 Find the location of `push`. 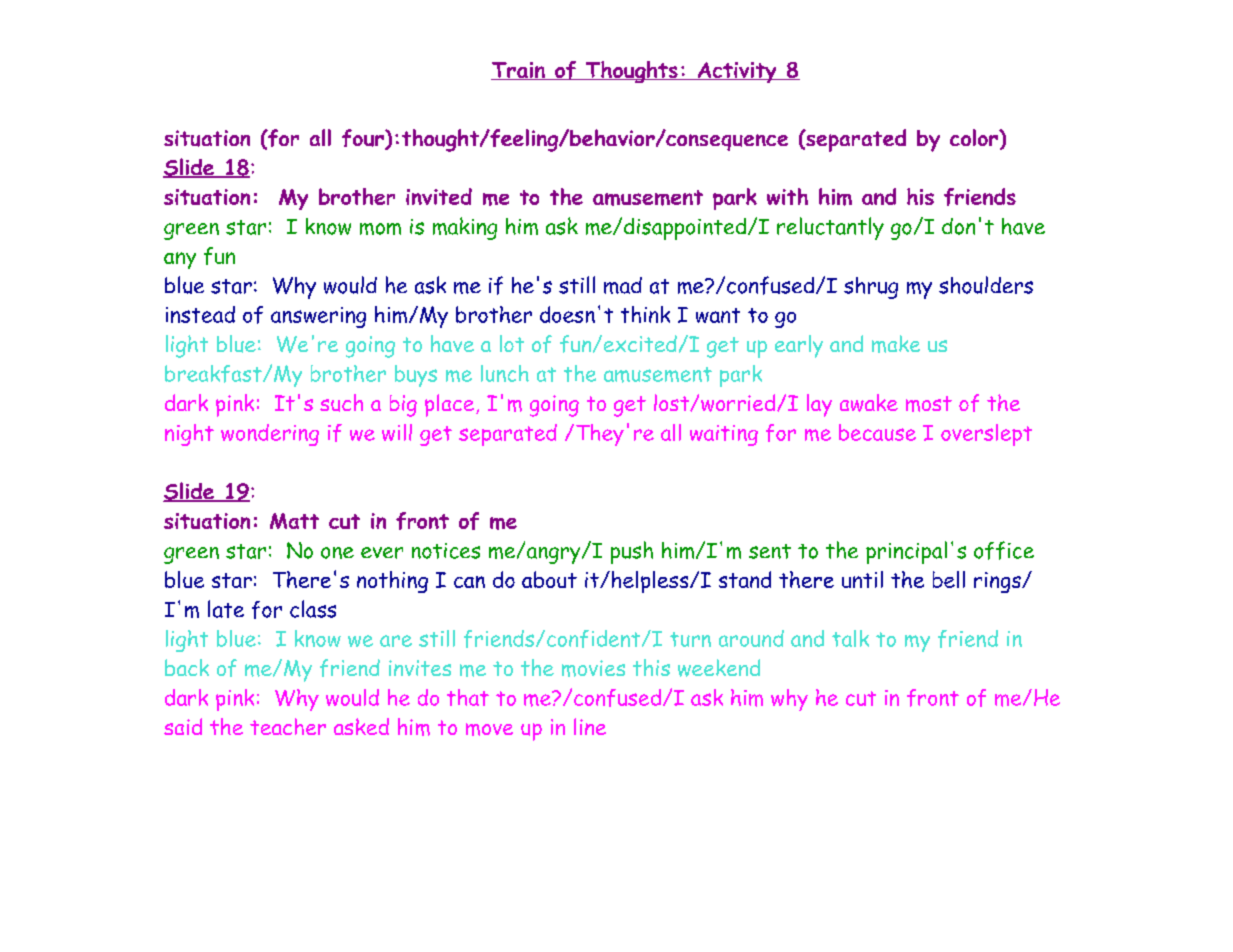

push is located at coordinates (632, 552).
